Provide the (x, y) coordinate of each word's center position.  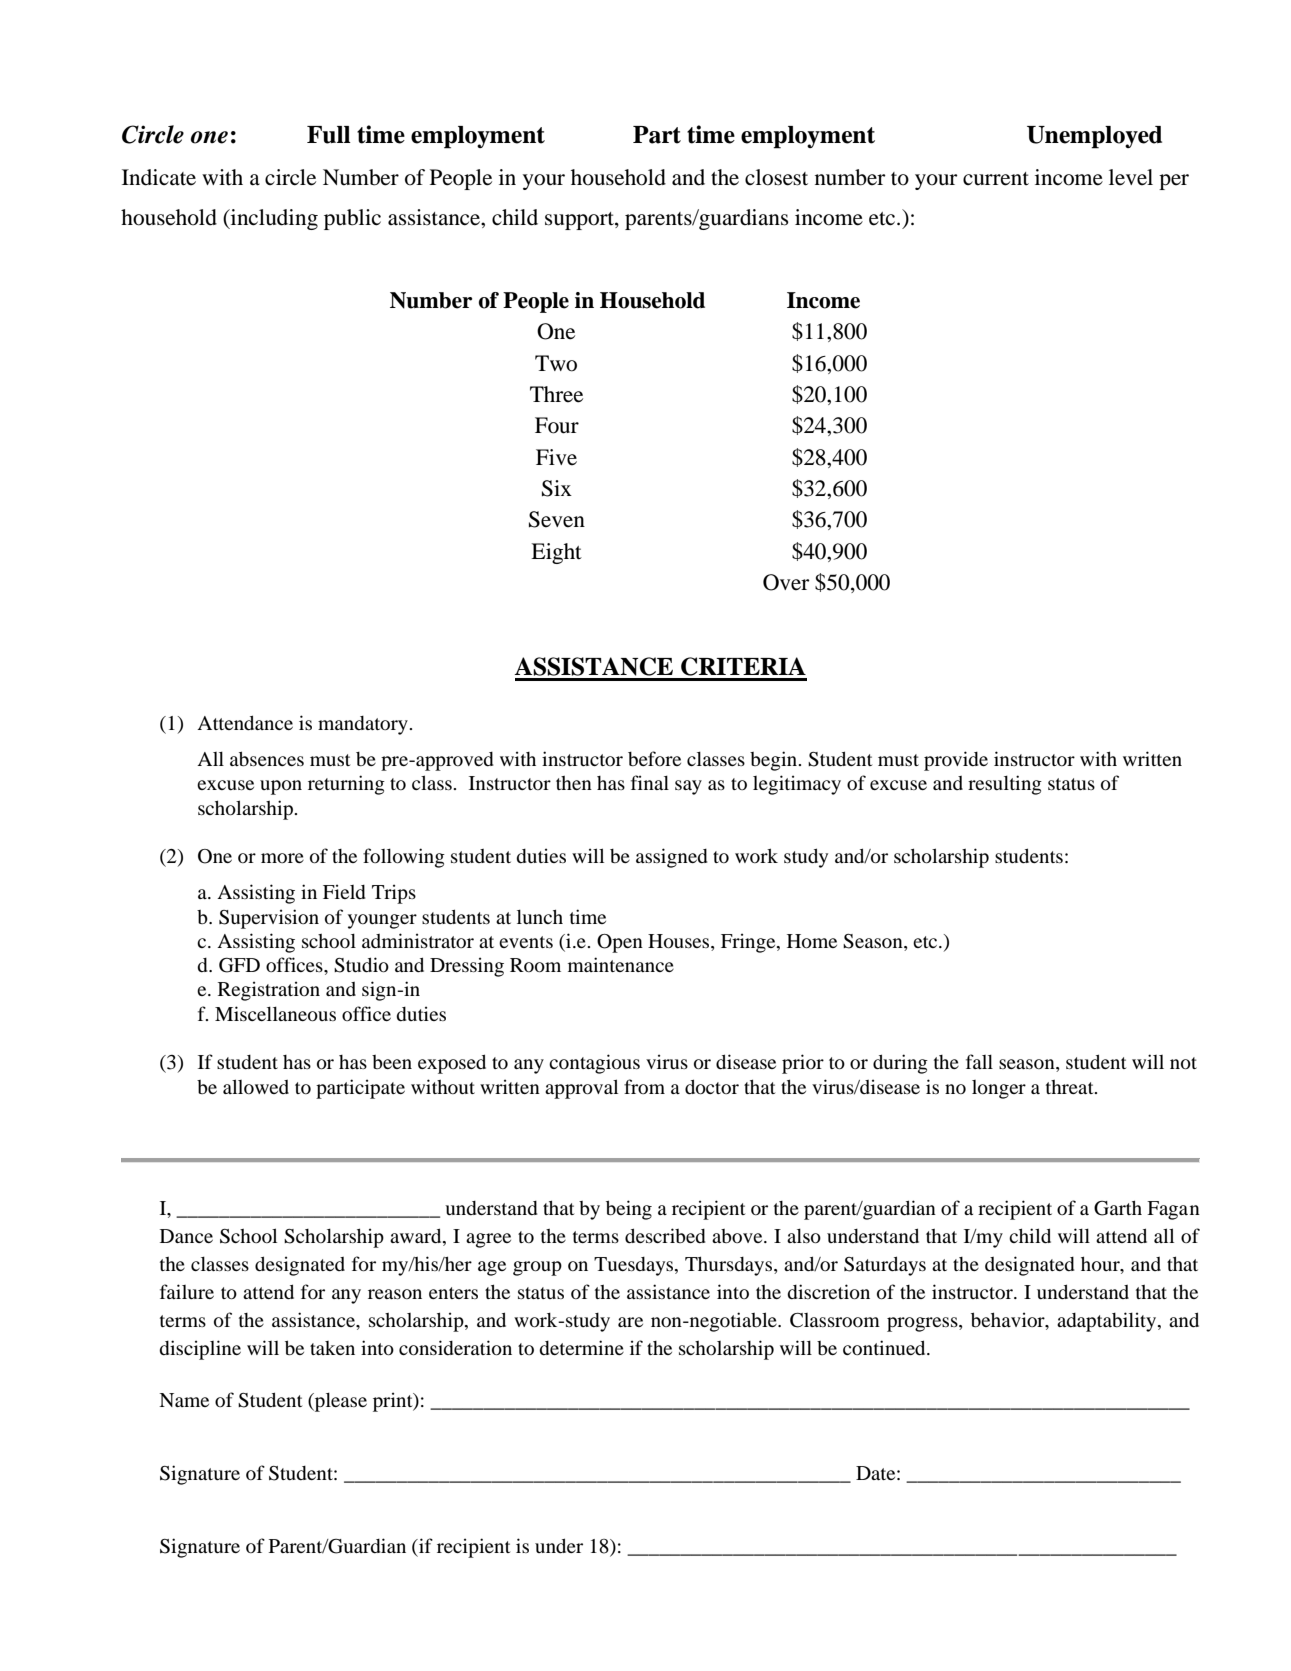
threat (1071, 1087)
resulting (1005, 785)
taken (332, 1348)
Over (786, 582)
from (644, 1086)
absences (267, 758)
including (273, 219)
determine (581, 1347)
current (996, 179)
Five (556, 457)
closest (776, 177)
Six (557, 488)
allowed (256, 1086)
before (654, 758)
